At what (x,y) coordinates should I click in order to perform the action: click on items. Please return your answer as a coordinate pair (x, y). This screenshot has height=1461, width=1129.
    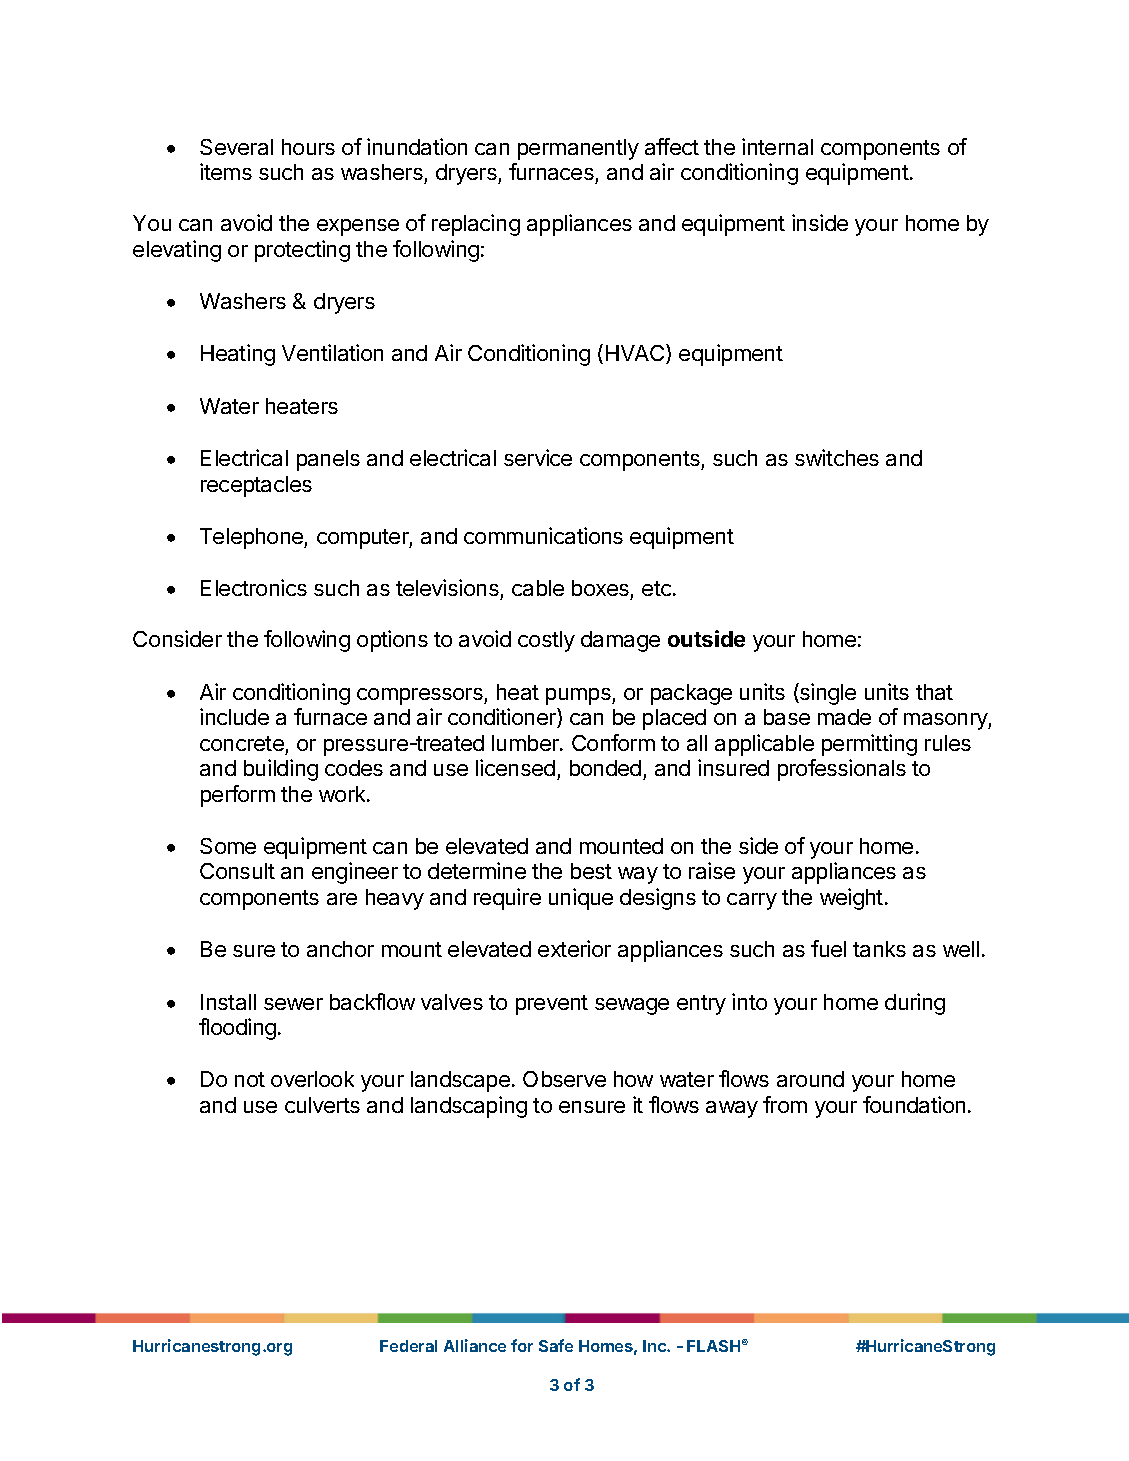
    Looking at the image, I should click on (226, 171).
